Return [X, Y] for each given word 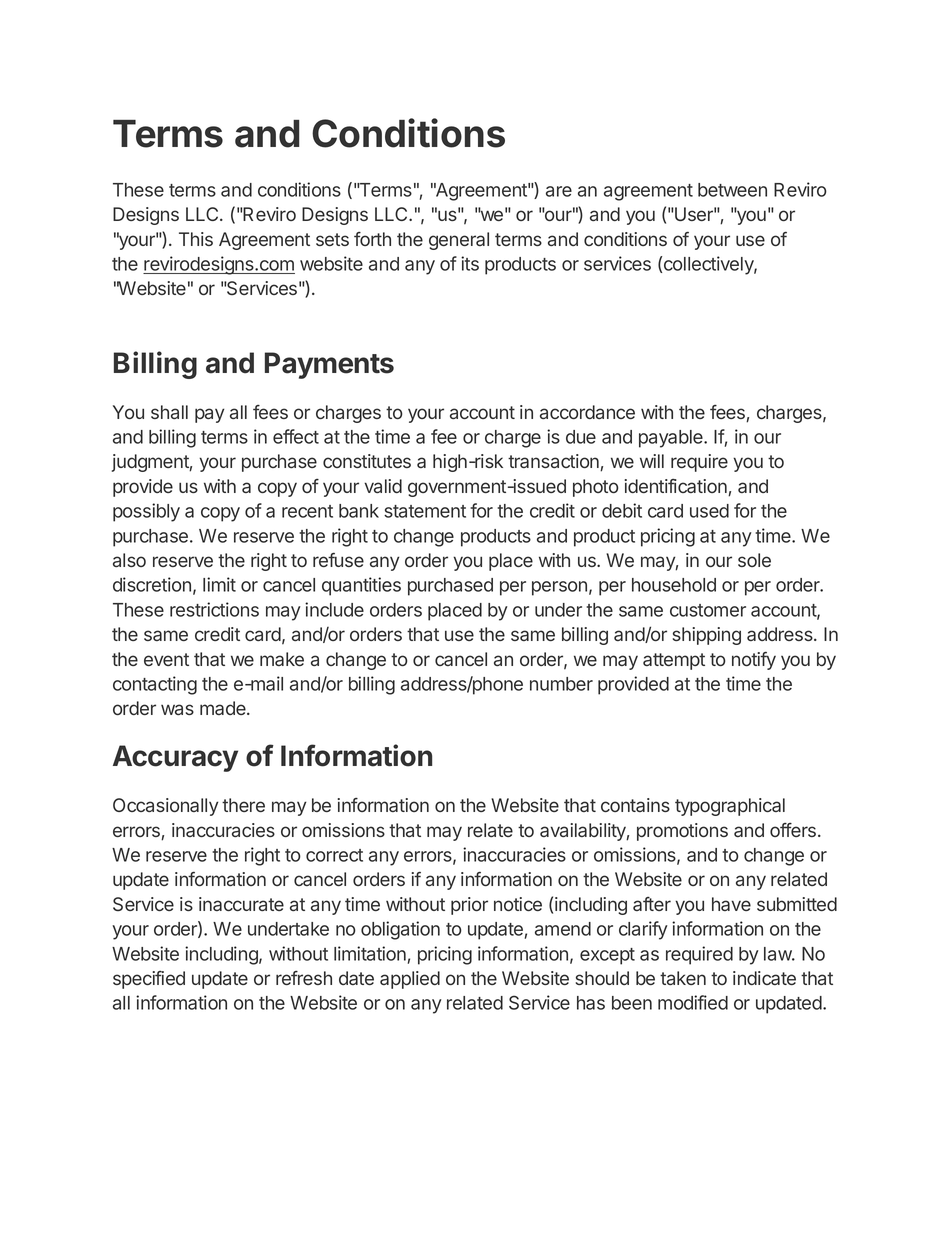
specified [149, 980]
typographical [730, 807]
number [561, 684]
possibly [146, 512]
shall [169, 412]
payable [672, 439]
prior [469, 906]
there [243, 805]
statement [425, 511]
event [166, 659]
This [196, 239]
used [709, 511]
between [732, 190]
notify [754, 661]
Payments [329, 365]
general [459, 241]
